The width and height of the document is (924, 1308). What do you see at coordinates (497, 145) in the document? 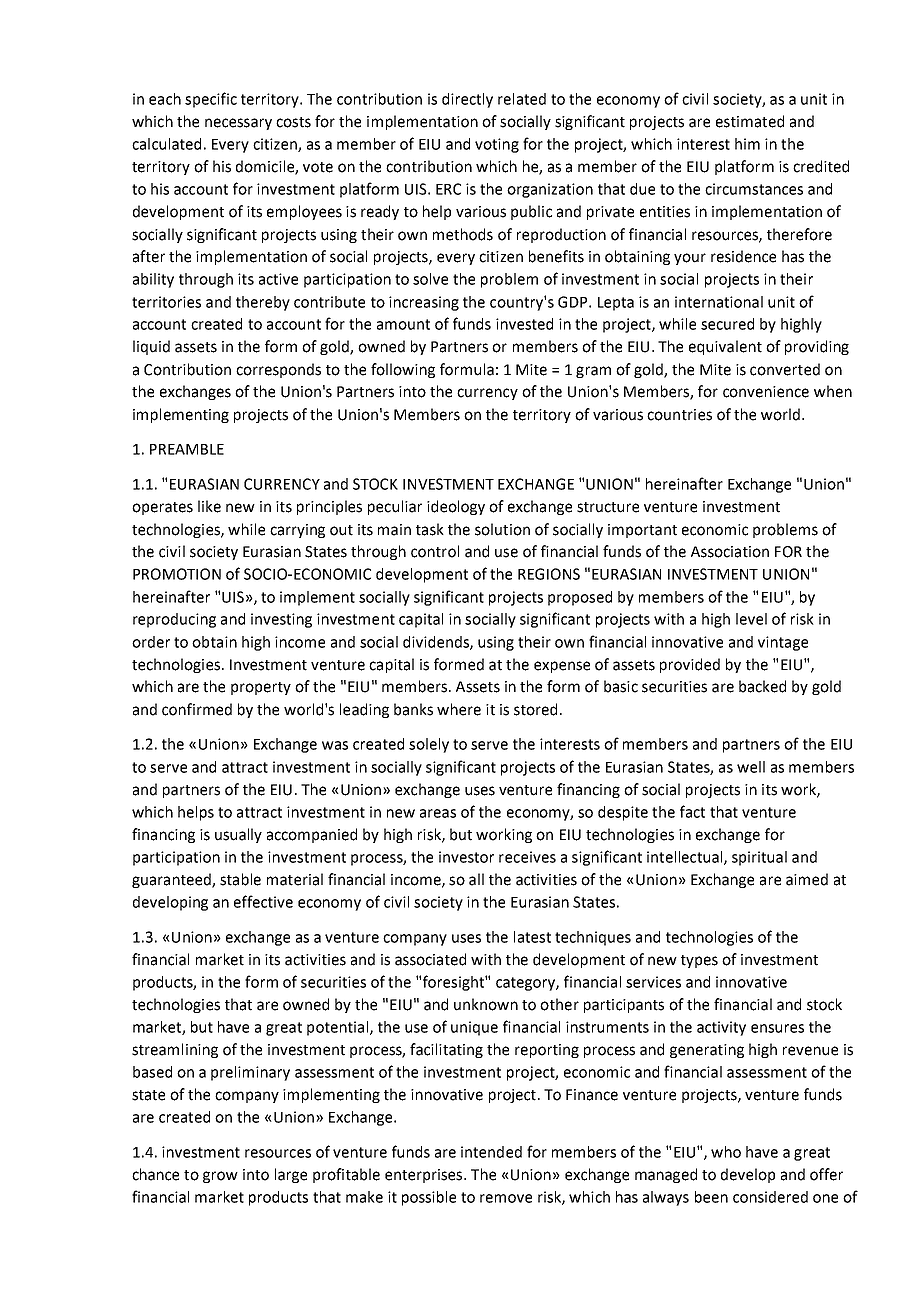
I see `voting` at bounding box center [497, 145].
